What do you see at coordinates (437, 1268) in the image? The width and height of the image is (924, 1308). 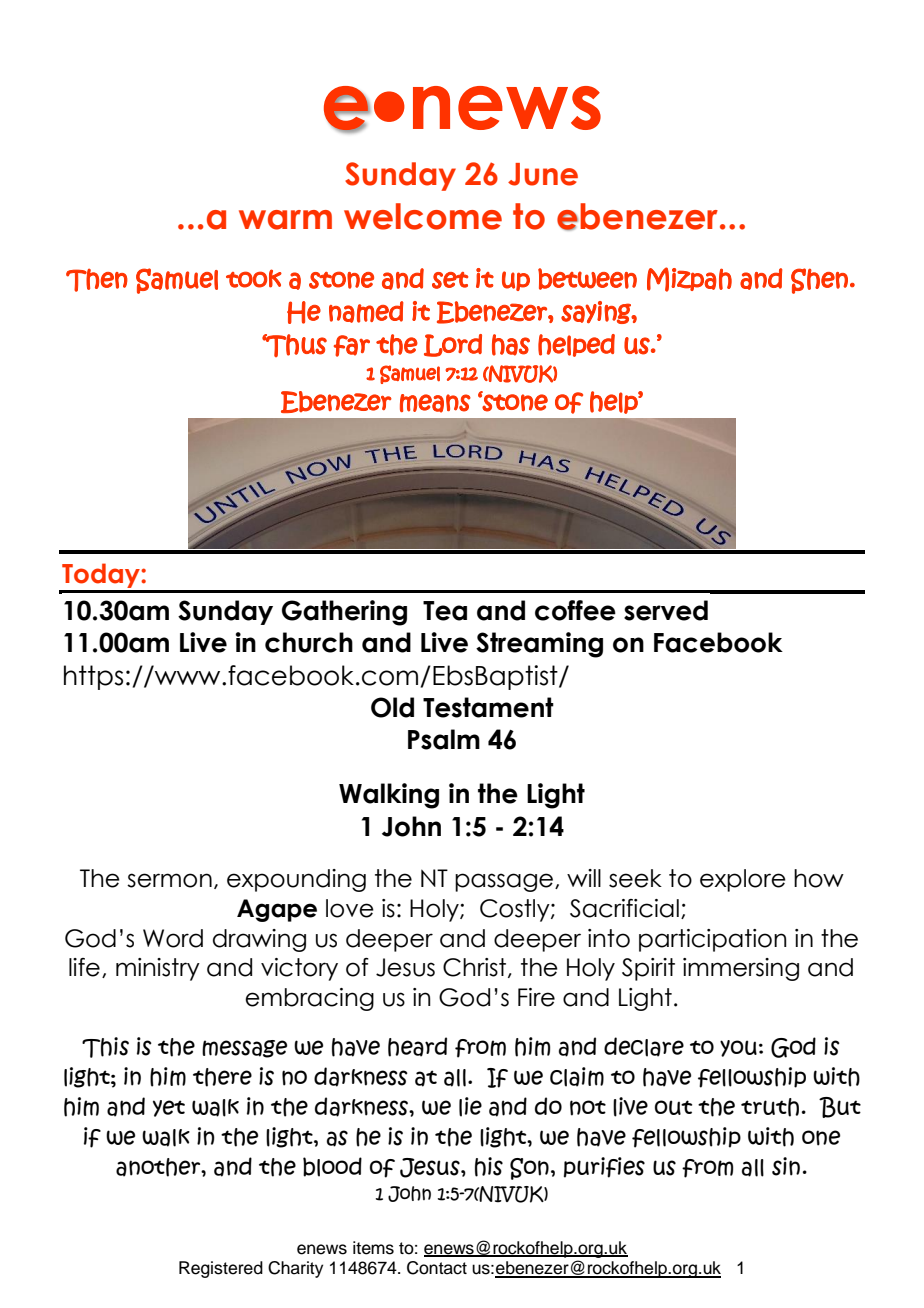 I see `Contact` at bounding box center [437, 1268].
